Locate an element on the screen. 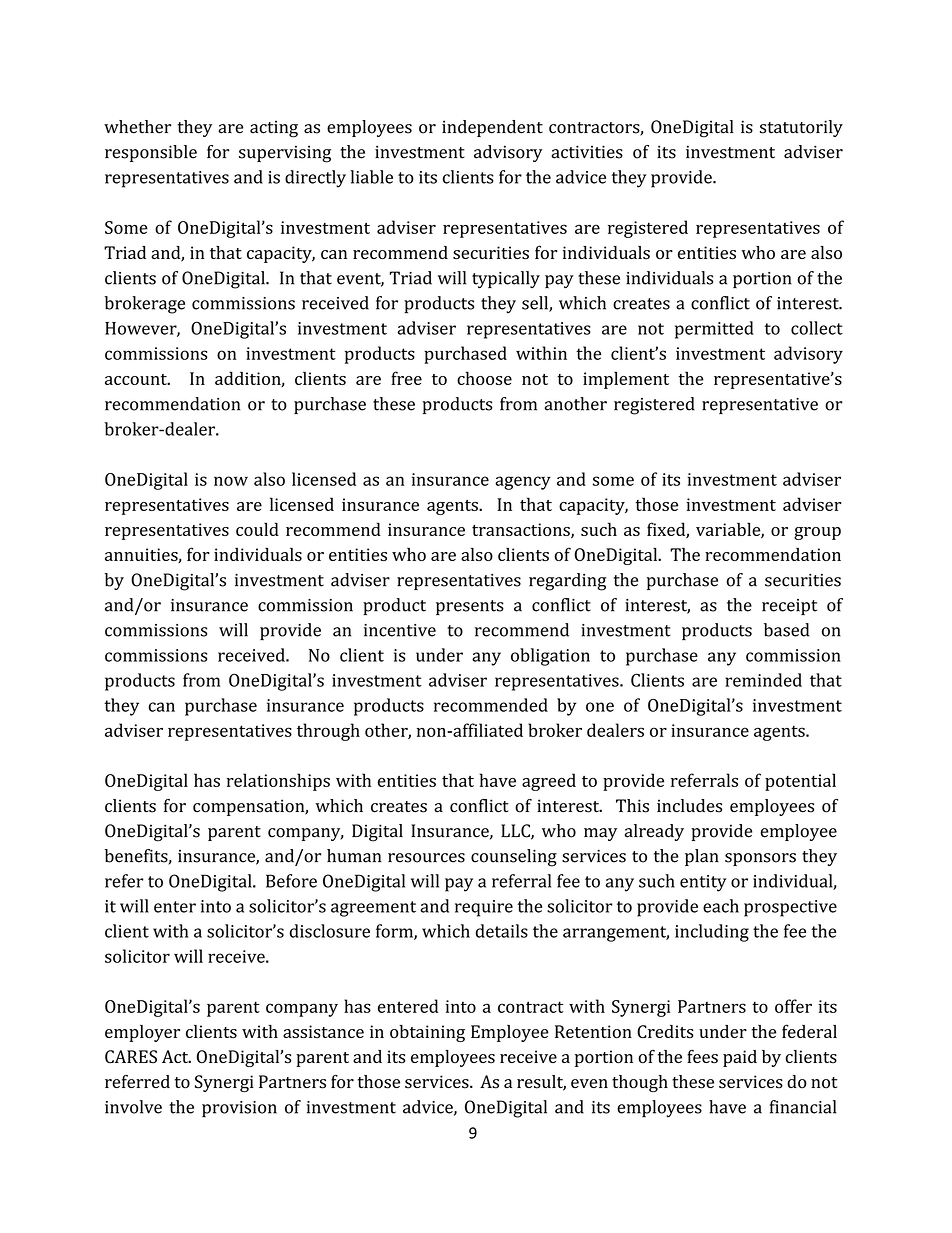 The height and width of the screenshot is (1233, 952). responsible is located at coordinates (151, 153).
